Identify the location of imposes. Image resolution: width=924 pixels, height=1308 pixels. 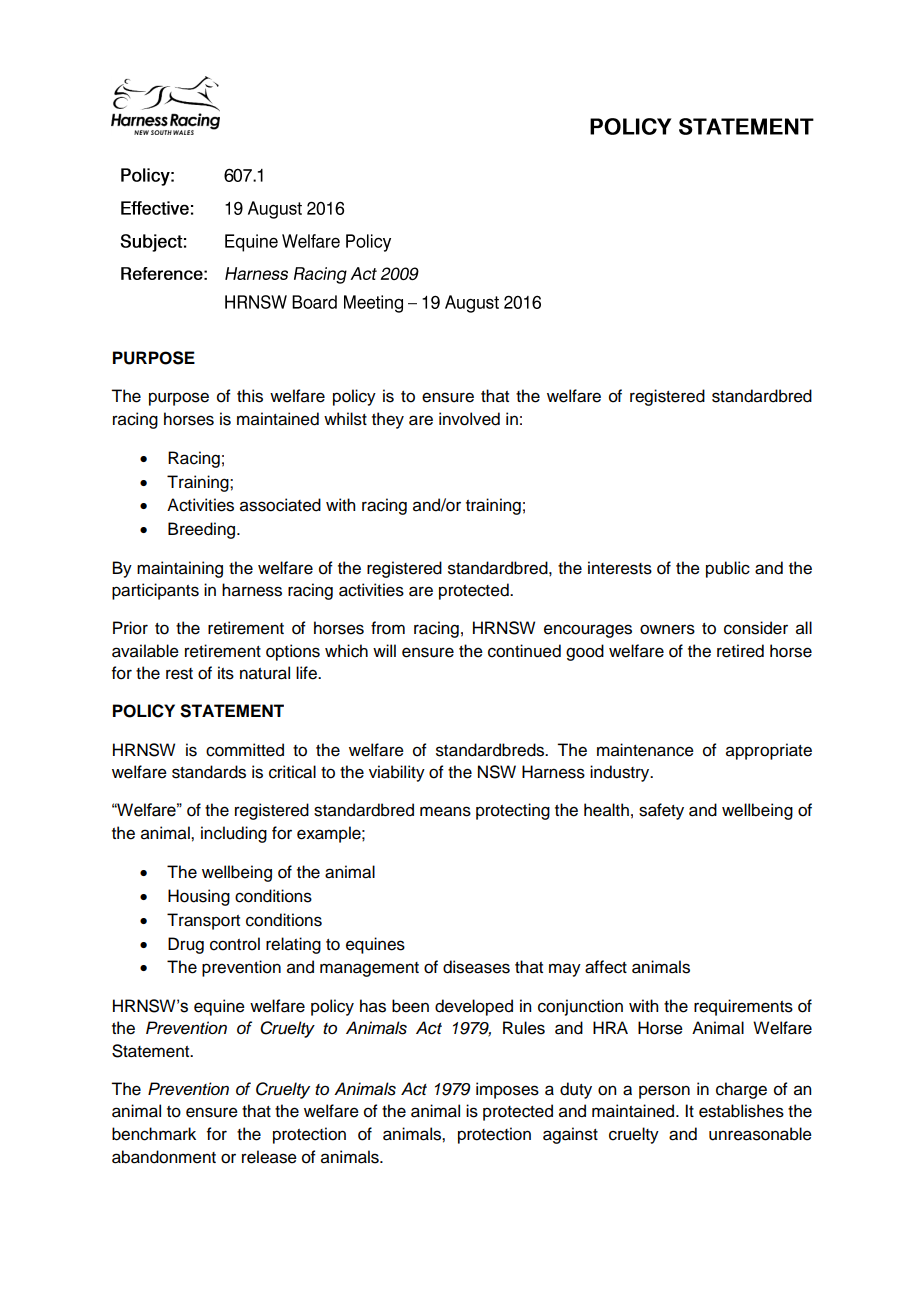
(507, 1090).
